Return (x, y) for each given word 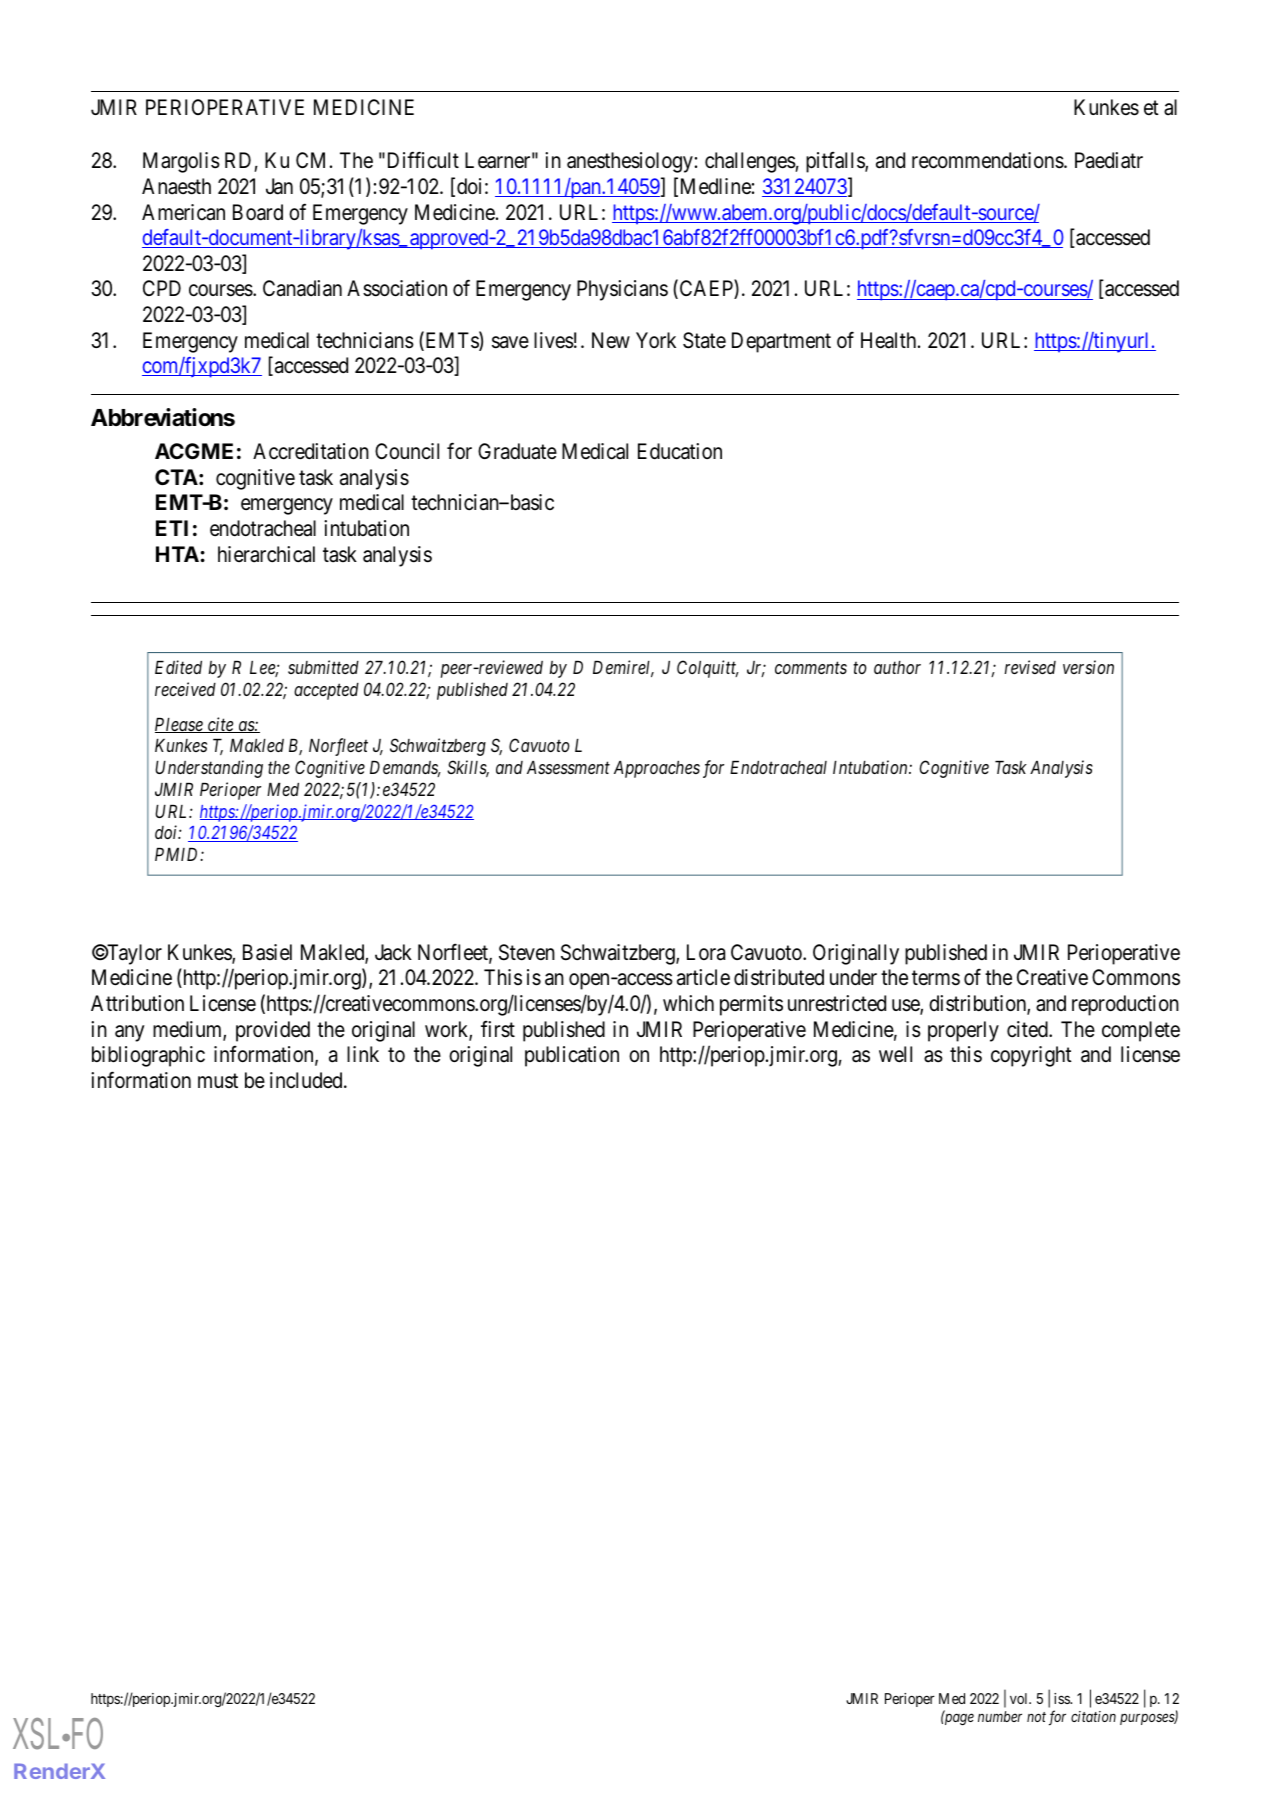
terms (936, 978)
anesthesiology (630, 162)
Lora (706, 952)
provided (273, 1031)
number (1000, 1716)
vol (1020, 1698)
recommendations (988, 160)
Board (258, 212)
